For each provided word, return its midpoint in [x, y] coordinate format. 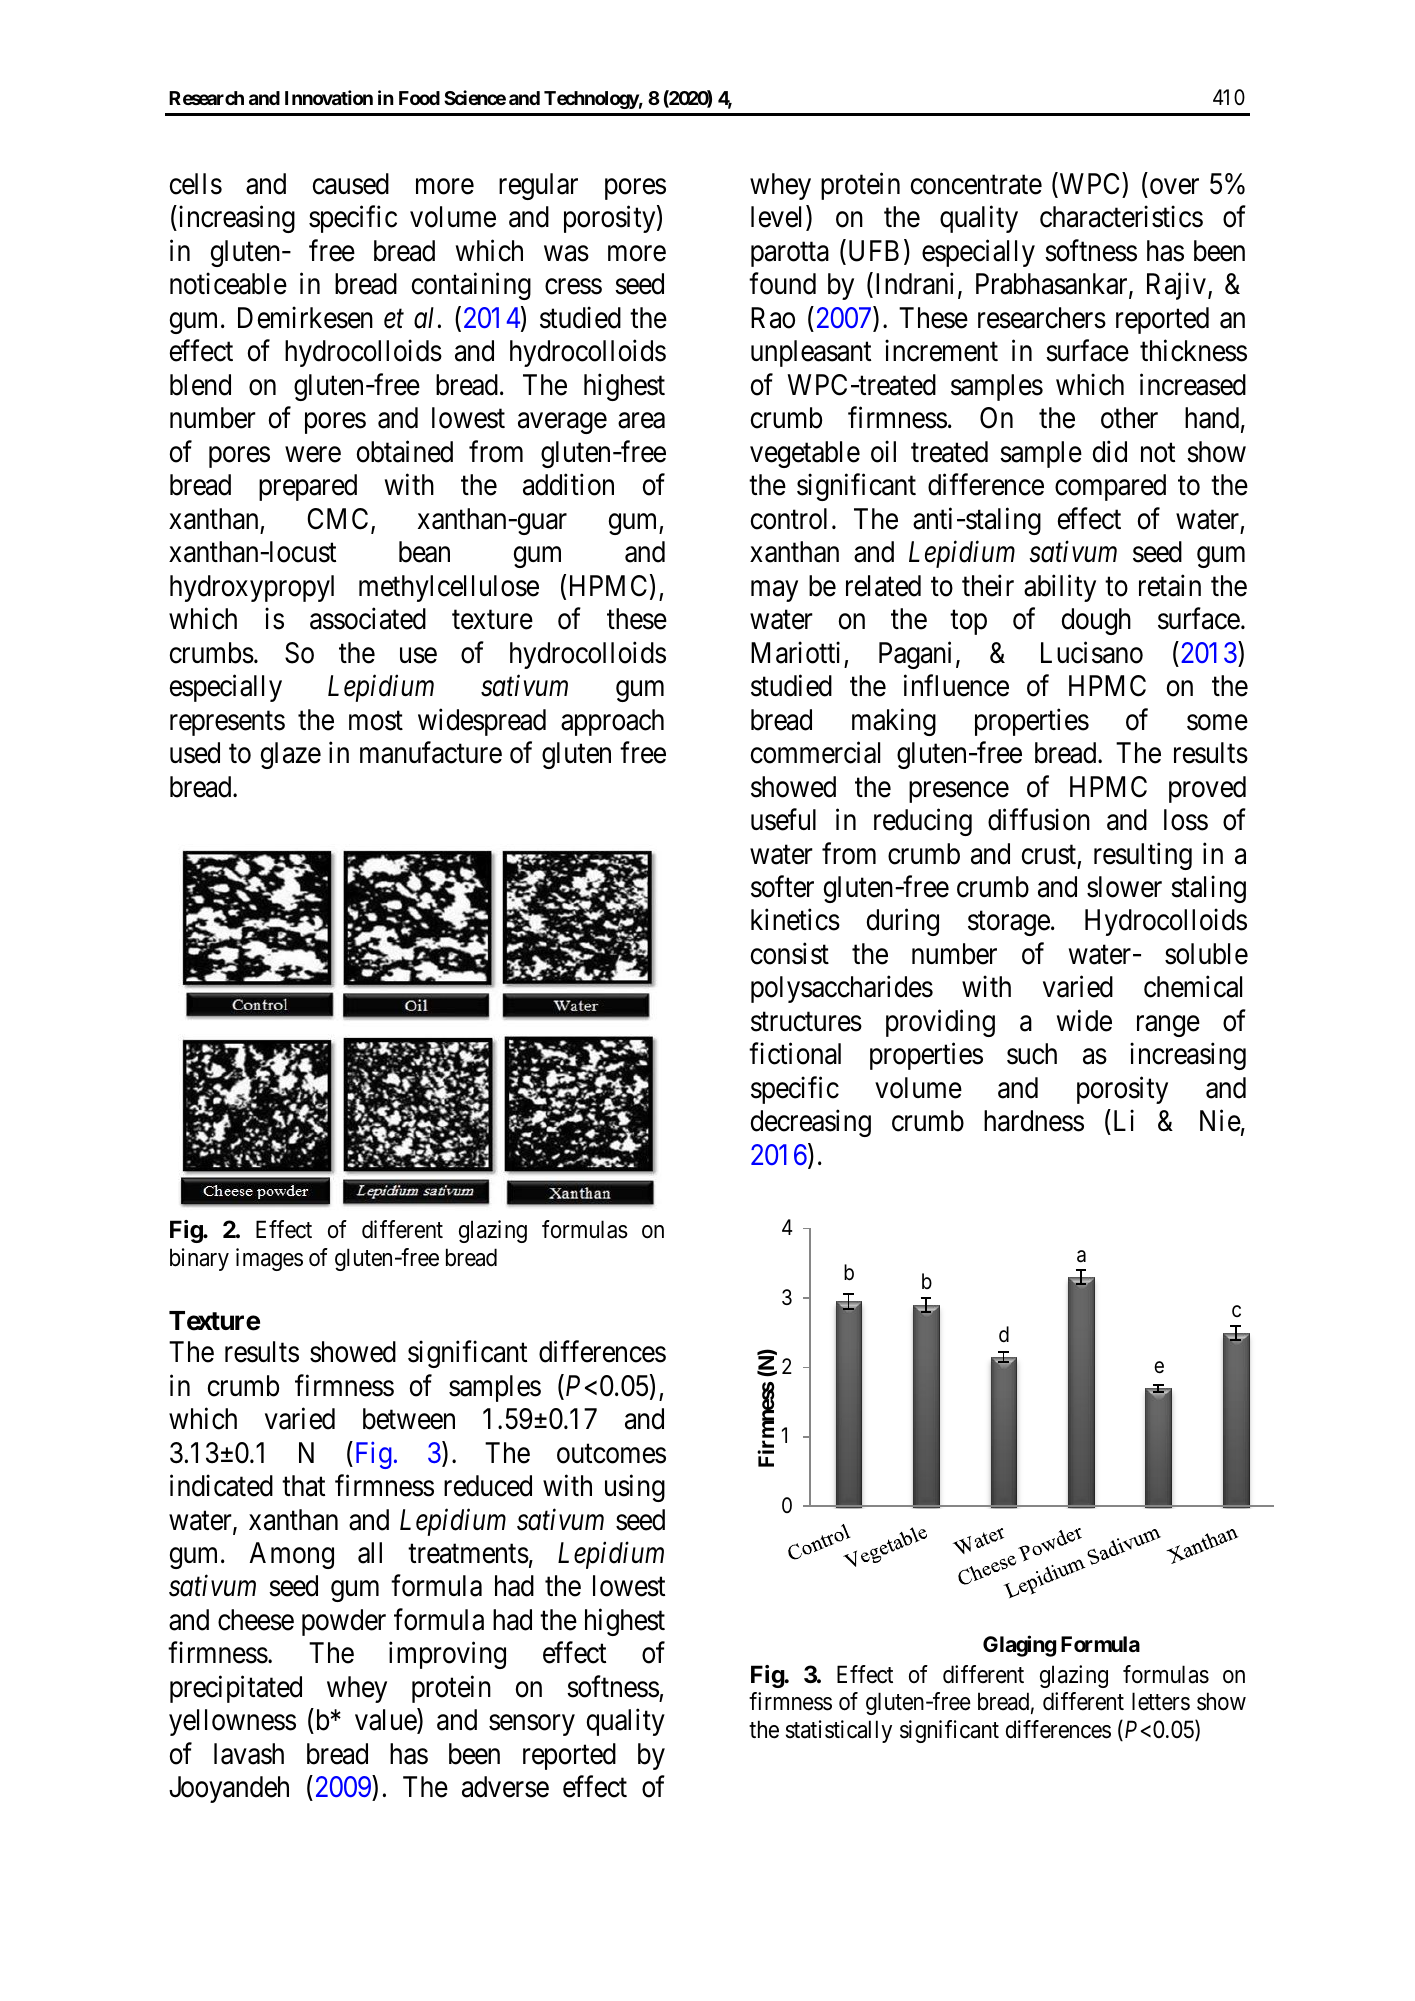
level [779, 218]
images [269, 1259]
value [386, 1721]
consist [790, 954]
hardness [1034, 1121]
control [789, 519]
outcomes [611, 1454]
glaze [291, 755]
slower [1124, 887]
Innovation [329, 97]
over [1174, 187]
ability [1060, 588]
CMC [337, 519]
